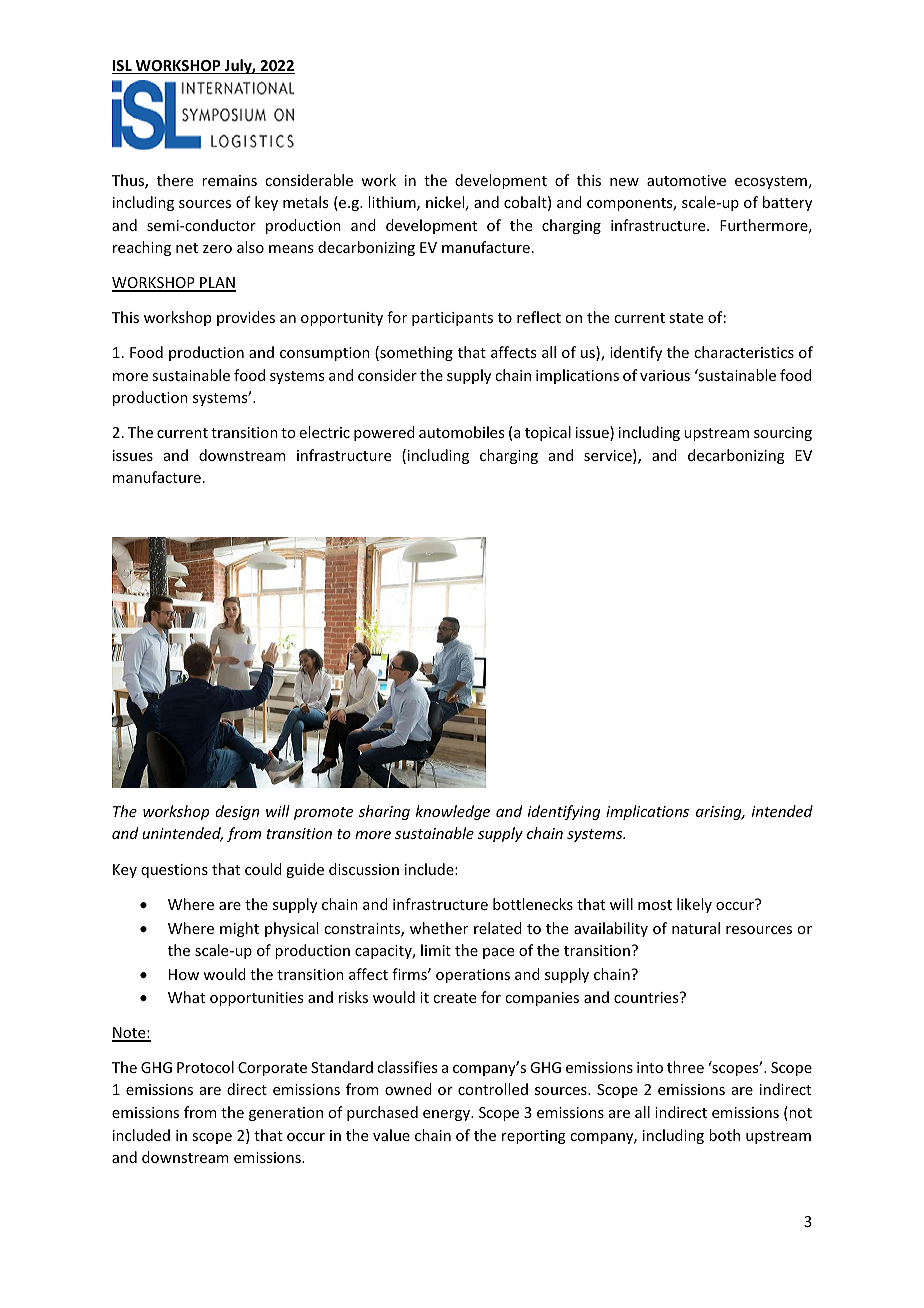 Image resolution: width=924 pixels, height=1308 pixels. What do you see at coordinates (453, 812) in the image?
I see `knowledge` at bounding box center [453, 812].
